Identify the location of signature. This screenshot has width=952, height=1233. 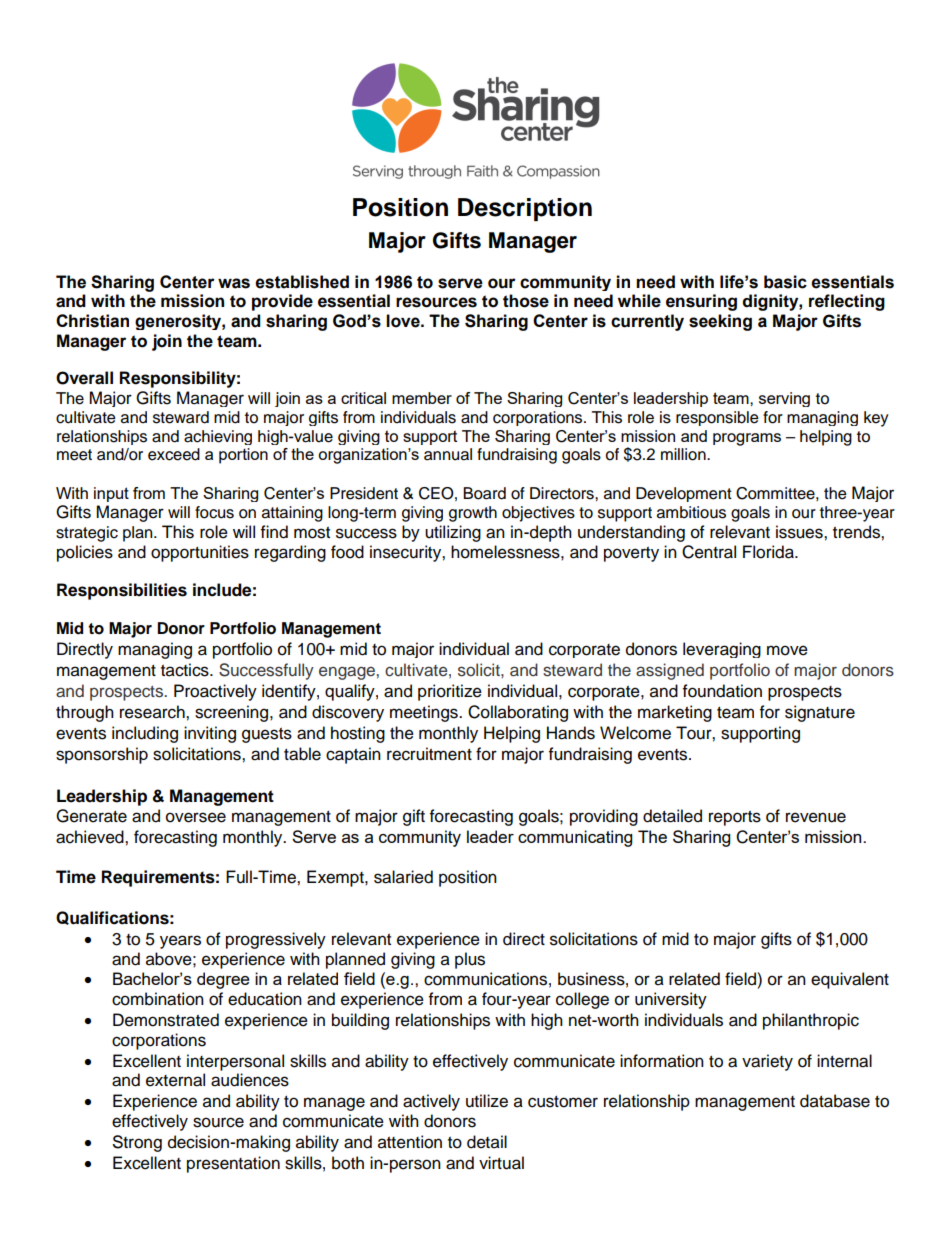
(820, 713).
